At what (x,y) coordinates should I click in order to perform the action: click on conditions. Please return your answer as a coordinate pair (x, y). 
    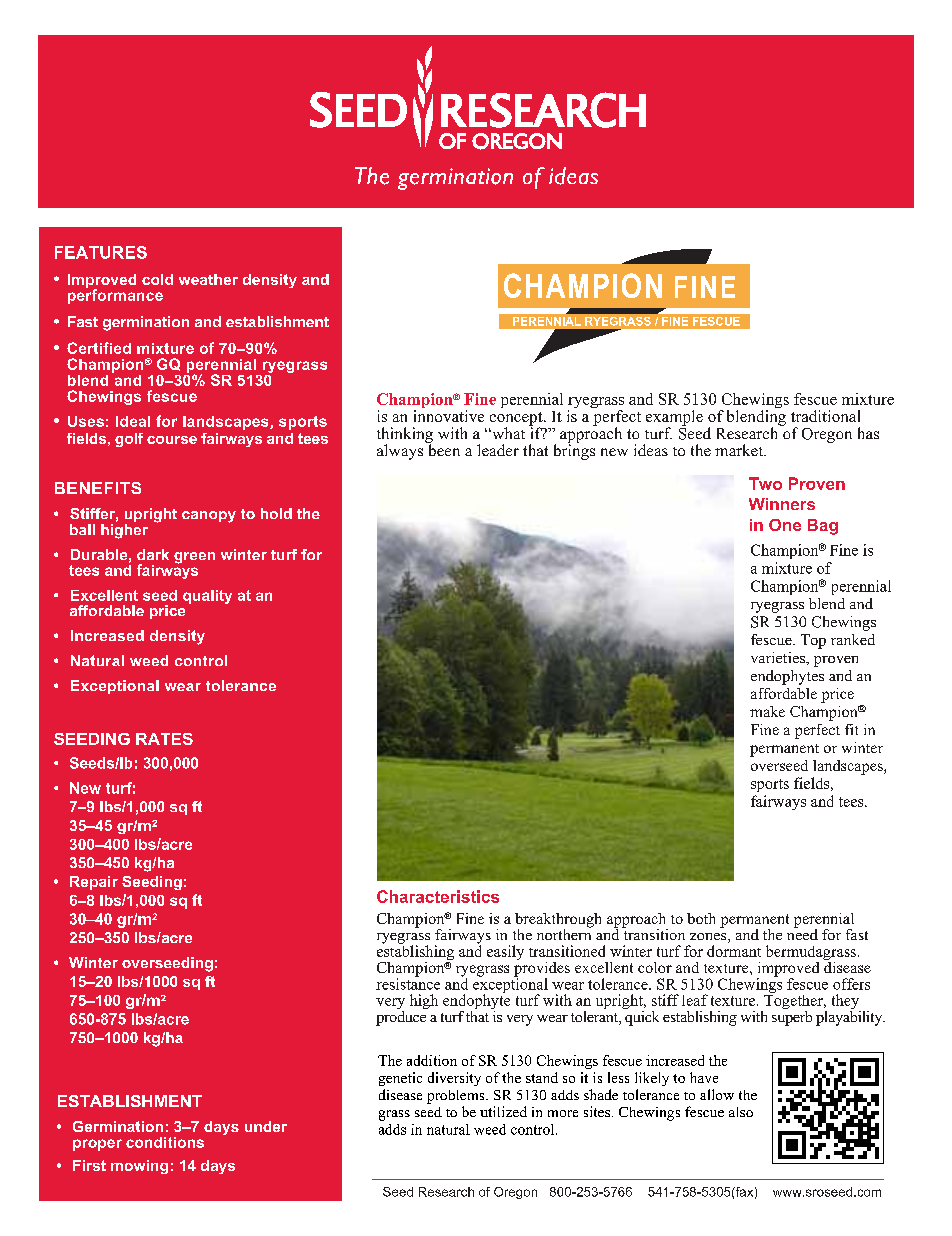
    Looking at the image, I should click on (165, 1142).
